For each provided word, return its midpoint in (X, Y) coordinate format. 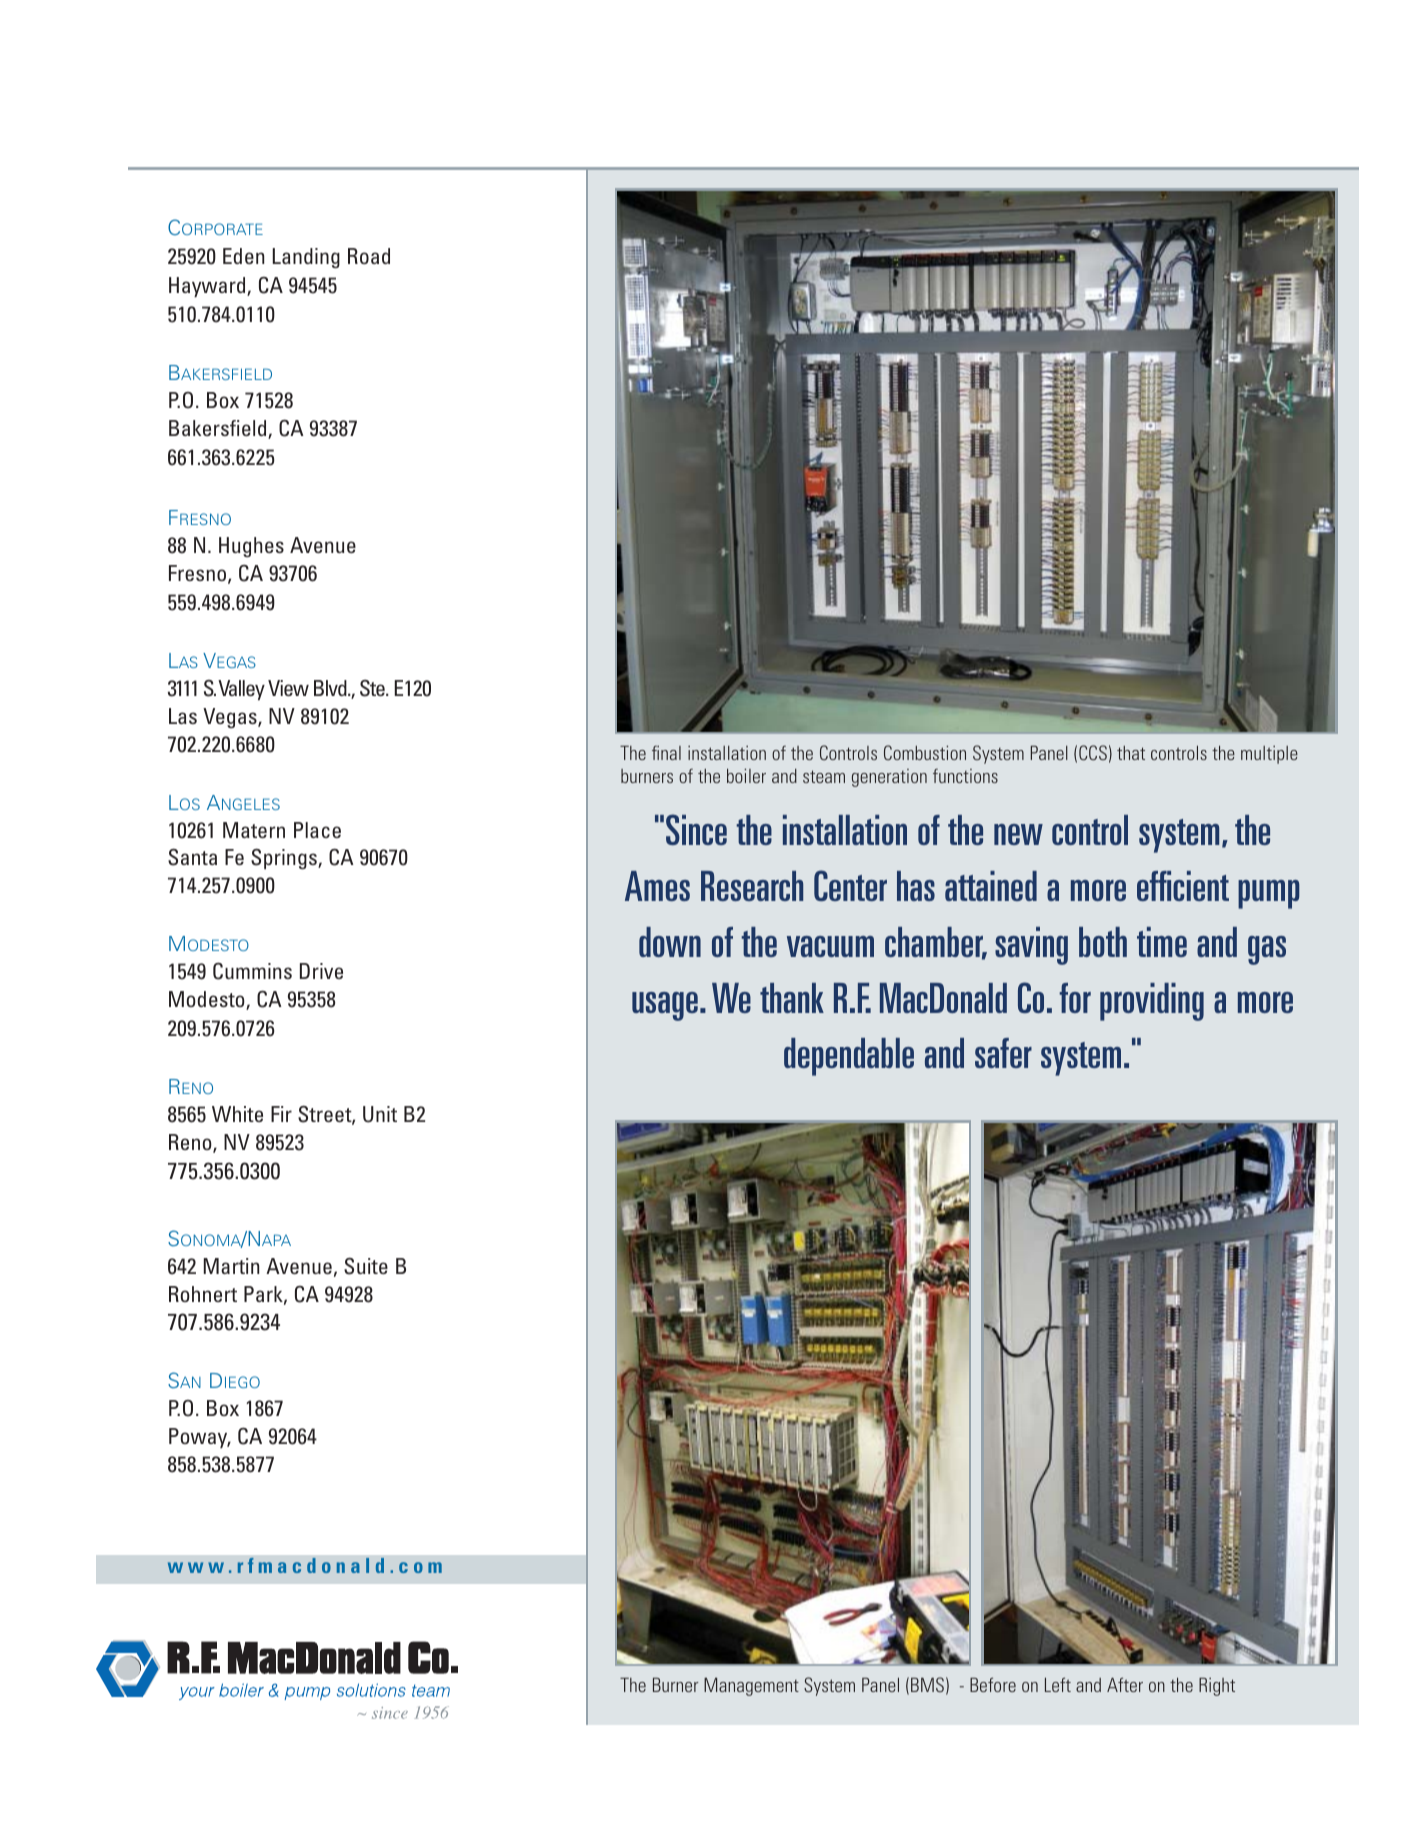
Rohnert (203, 1294)
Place (317, 830)
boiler (746, 775)
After (1125, 1684)
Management (751, 1686)
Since (696, 829)
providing (1152, 1002)
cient (1201, 886)
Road (369, 256)
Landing (306, 258)
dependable (849, 1057)
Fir (281, 1114)
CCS (1093, 753)
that (1131, 753)
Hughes (251, 547)
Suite (366, 1266)
